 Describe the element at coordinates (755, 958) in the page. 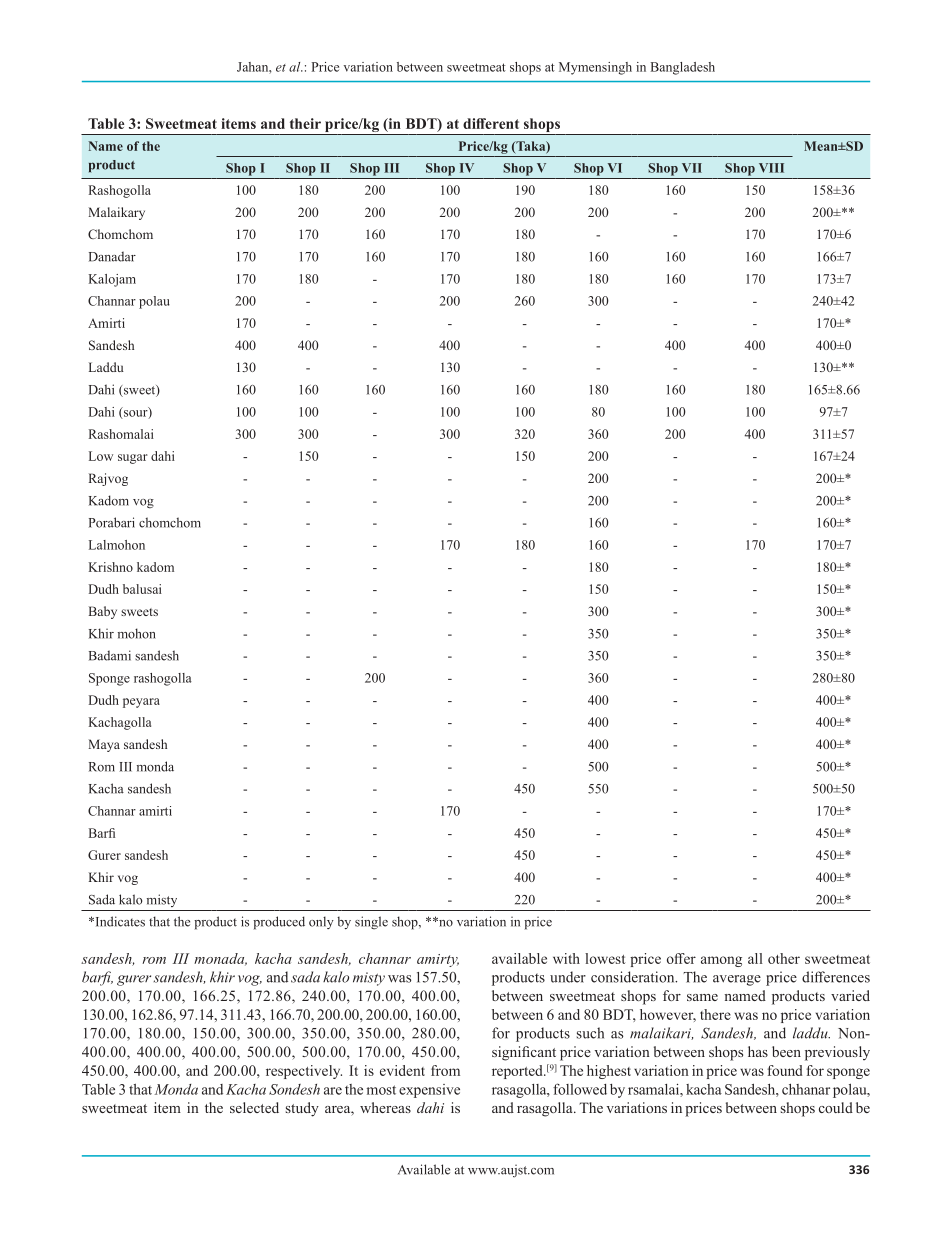

I see `all` at that location.
